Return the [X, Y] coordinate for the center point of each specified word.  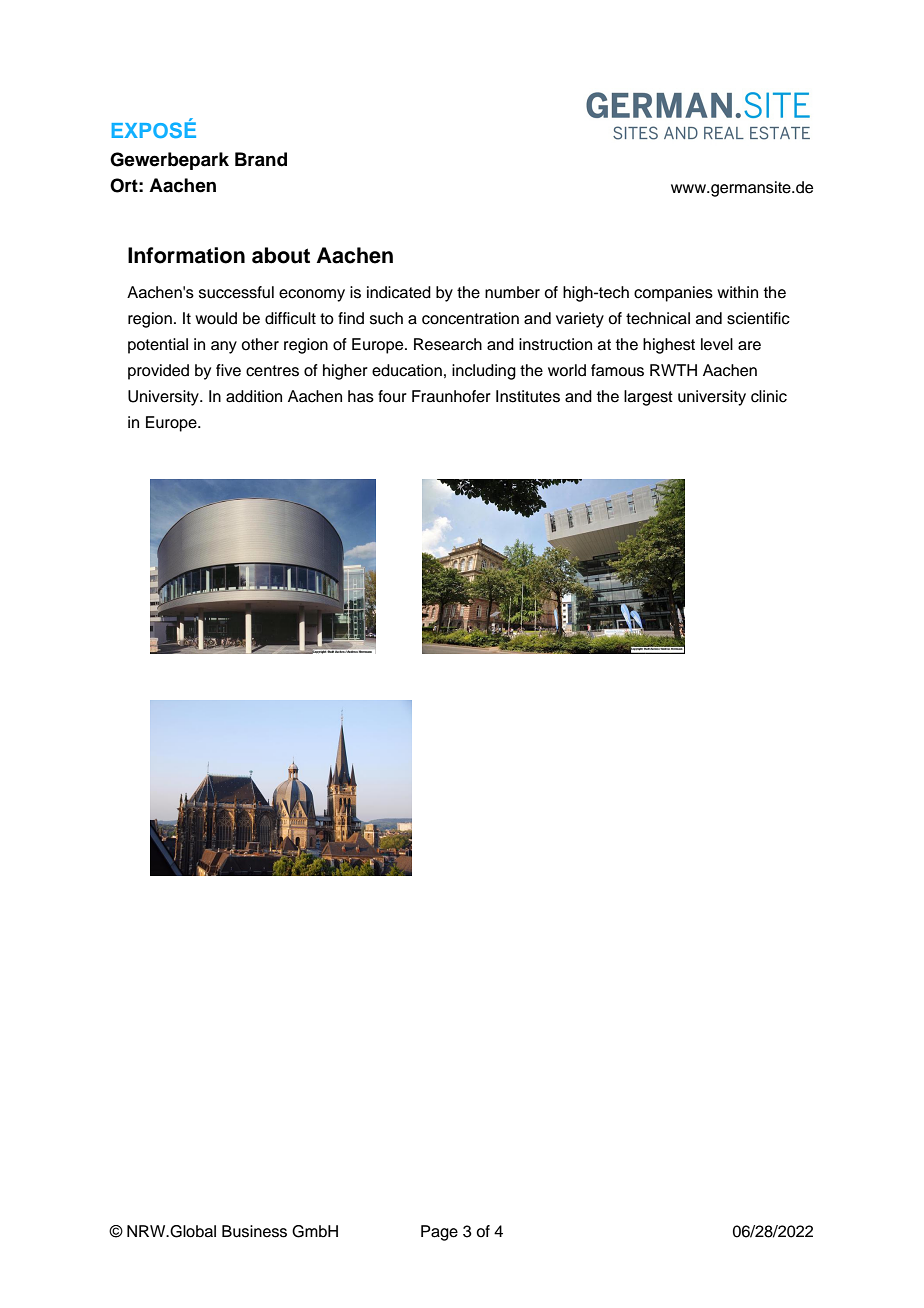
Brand [261, 159]
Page [439, 1233]
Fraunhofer [451, 396]
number [512, 292]
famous [617, 370]
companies [673, 294]
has [361, 396]
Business [254, 1231]
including [484, 372]
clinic [769, 396]
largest [648, 398]
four [392, 396]
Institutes [528, 396]
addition [254, 396]
